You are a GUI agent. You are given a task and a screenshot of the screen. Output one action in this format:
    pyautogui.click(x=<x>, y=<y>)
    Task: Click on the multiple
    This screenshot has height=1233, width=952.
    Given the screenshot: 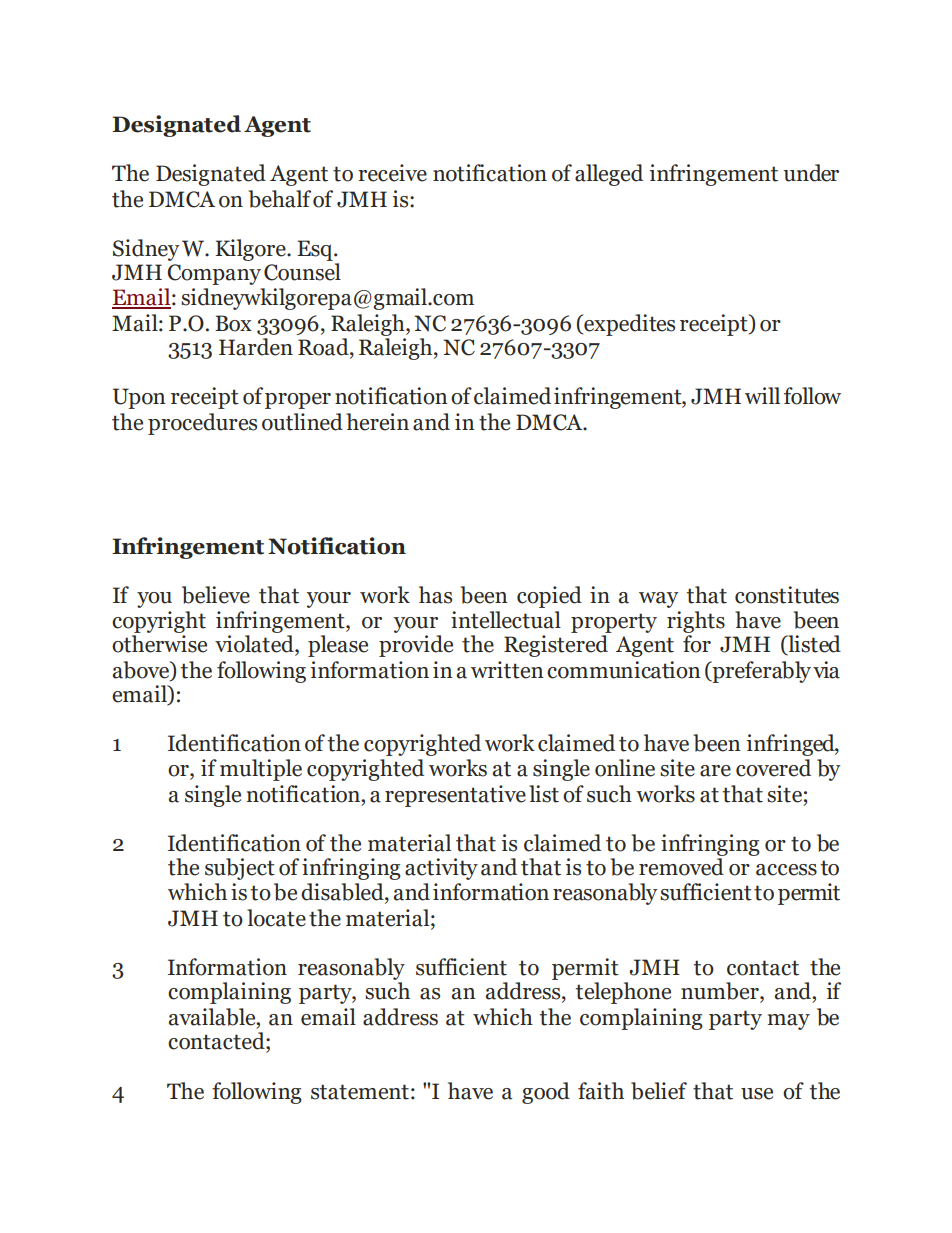 What is the action you would take?
    pyautogui.click(x=261, y=770)
